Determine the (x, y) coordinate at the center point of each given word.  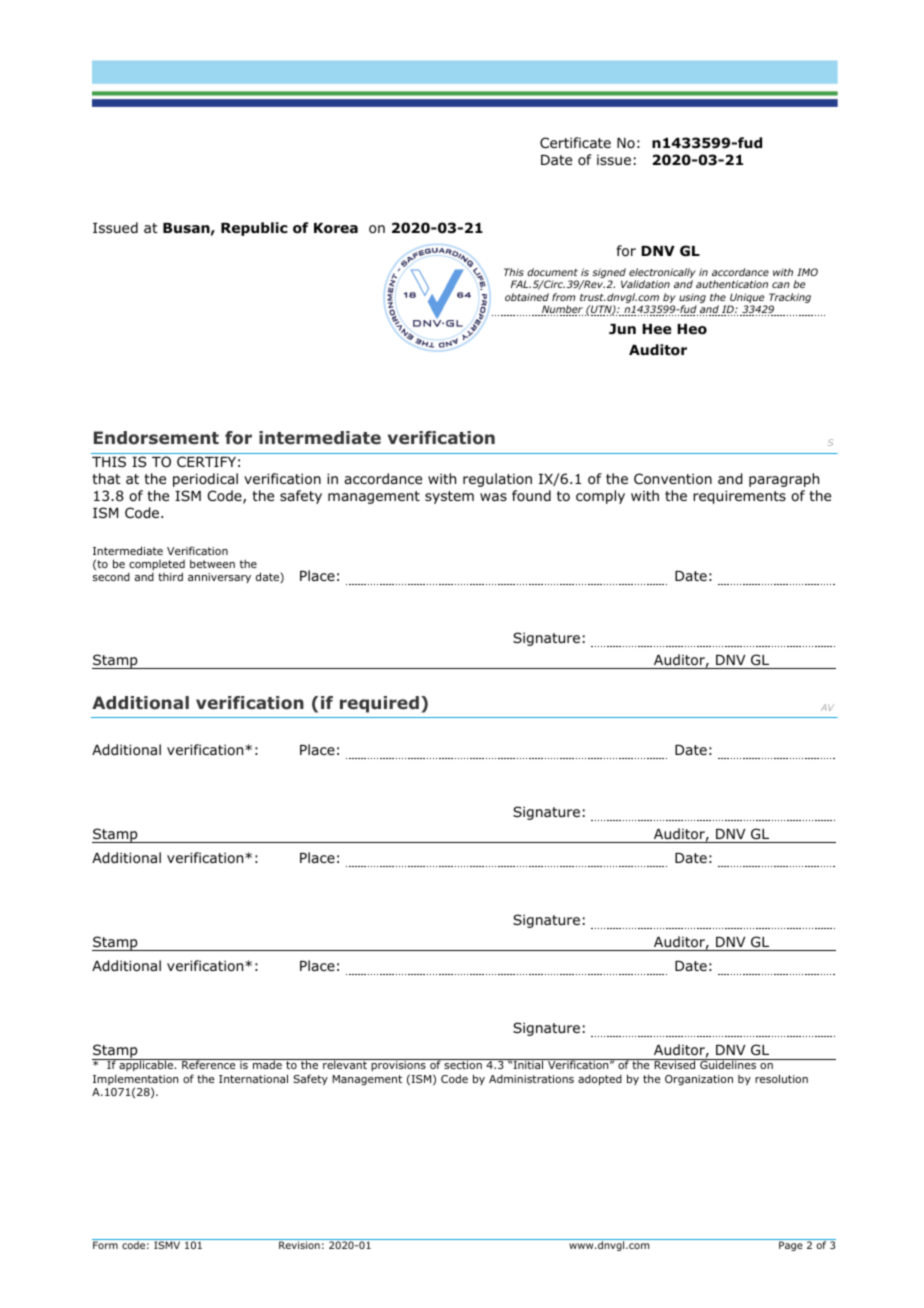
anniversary (219, 578)
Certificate (575, 142)
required (379, 704)
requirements (739, 497)
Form (105, 1245)
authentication (732, 284)
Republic (254, 229)
